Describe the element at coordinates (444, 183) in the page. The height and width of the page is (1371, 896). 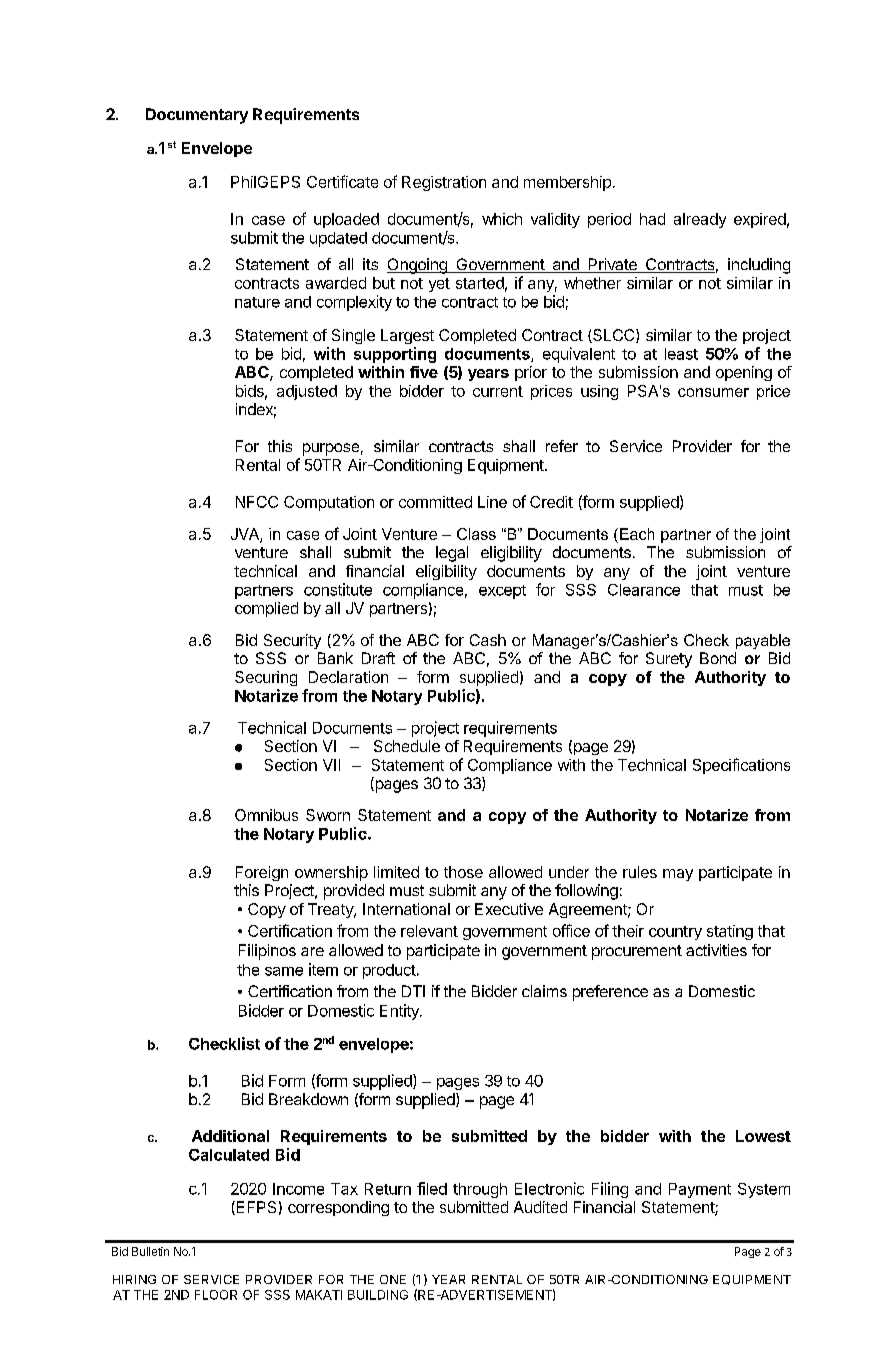
I see `Registration` at that location.
